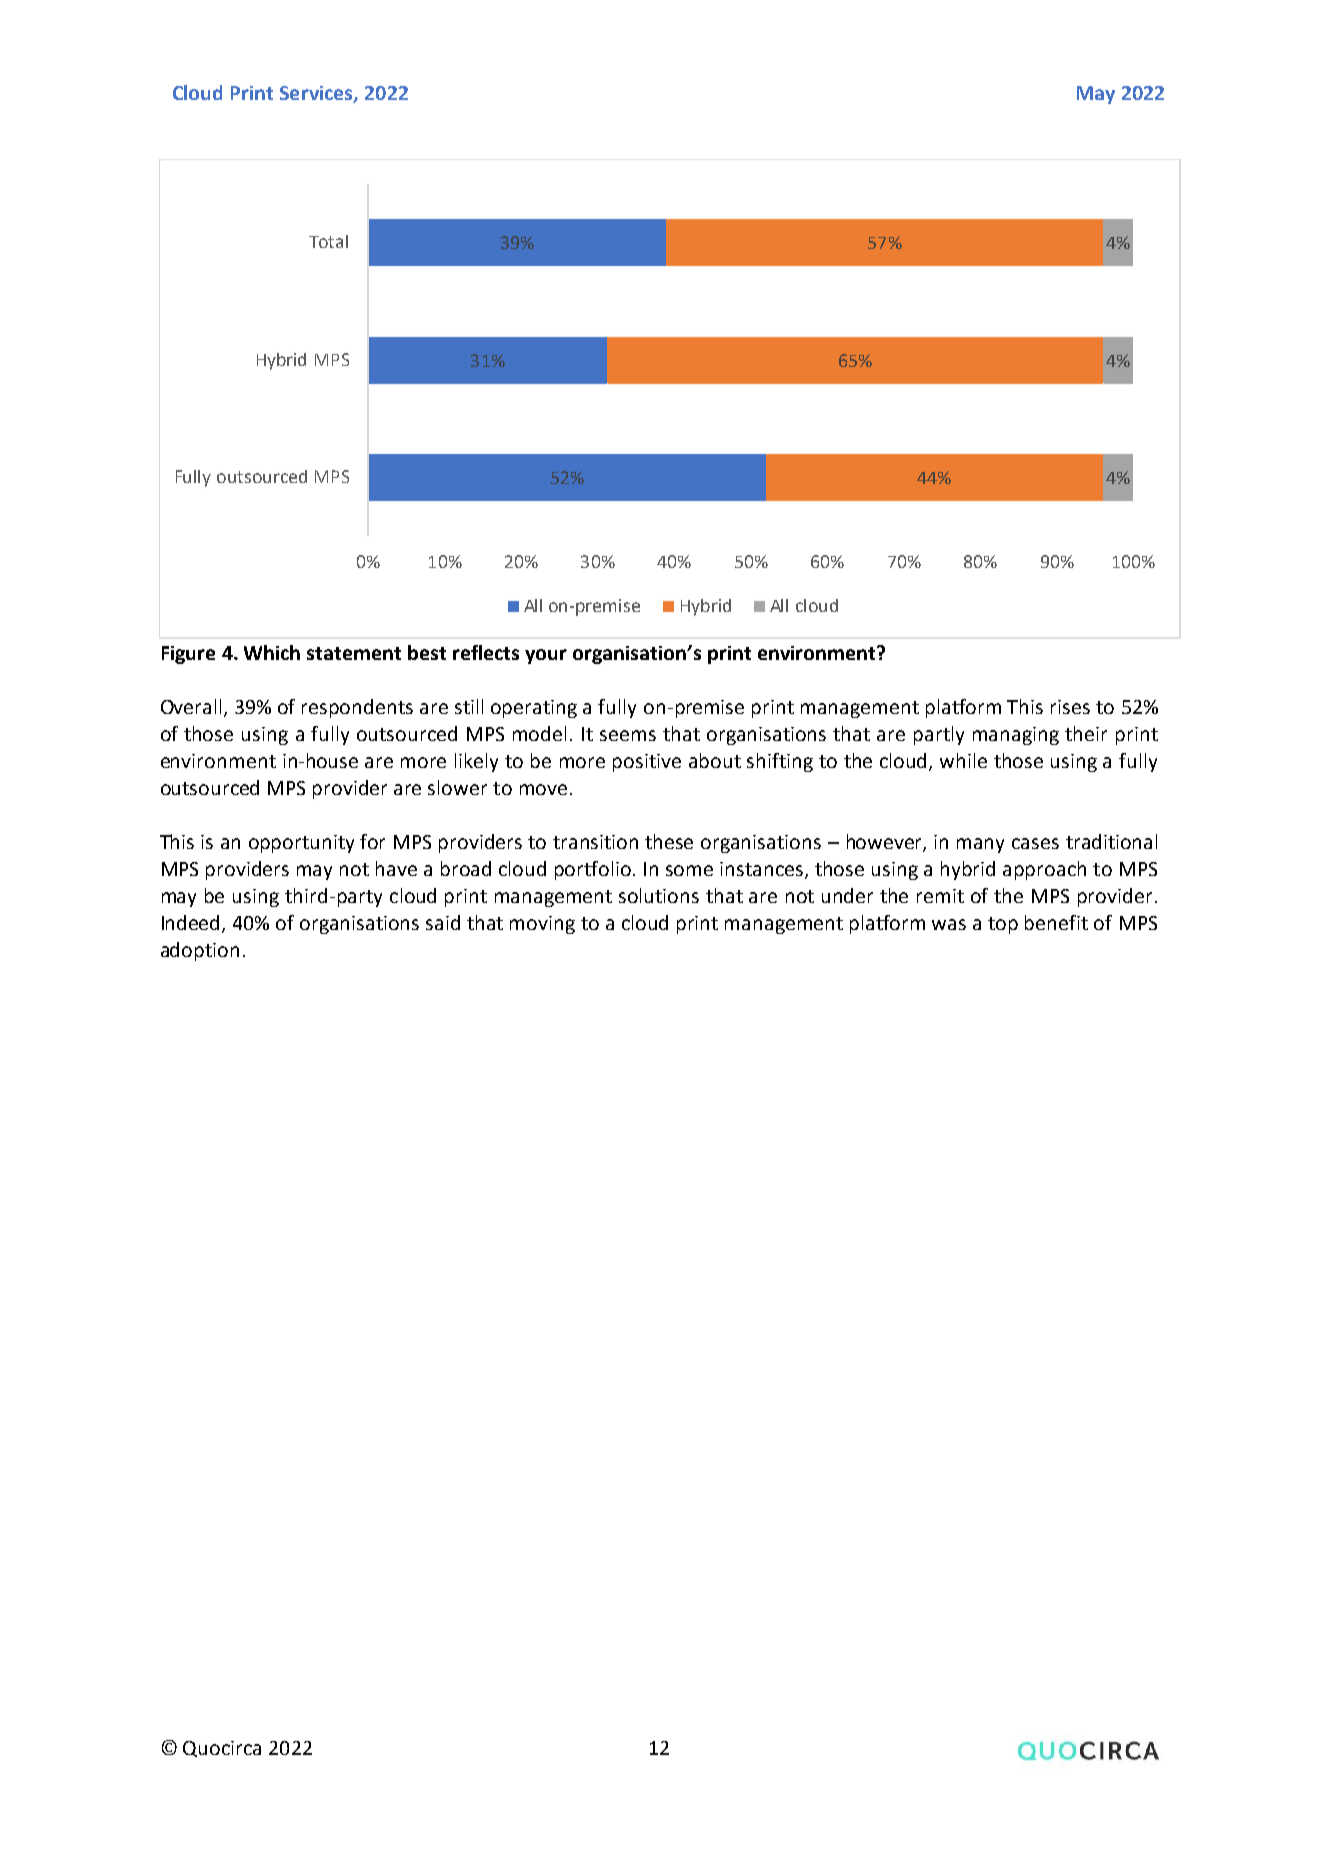 This page has height=1866, width=1319. I want to click on solutions, so click(659, 895).
